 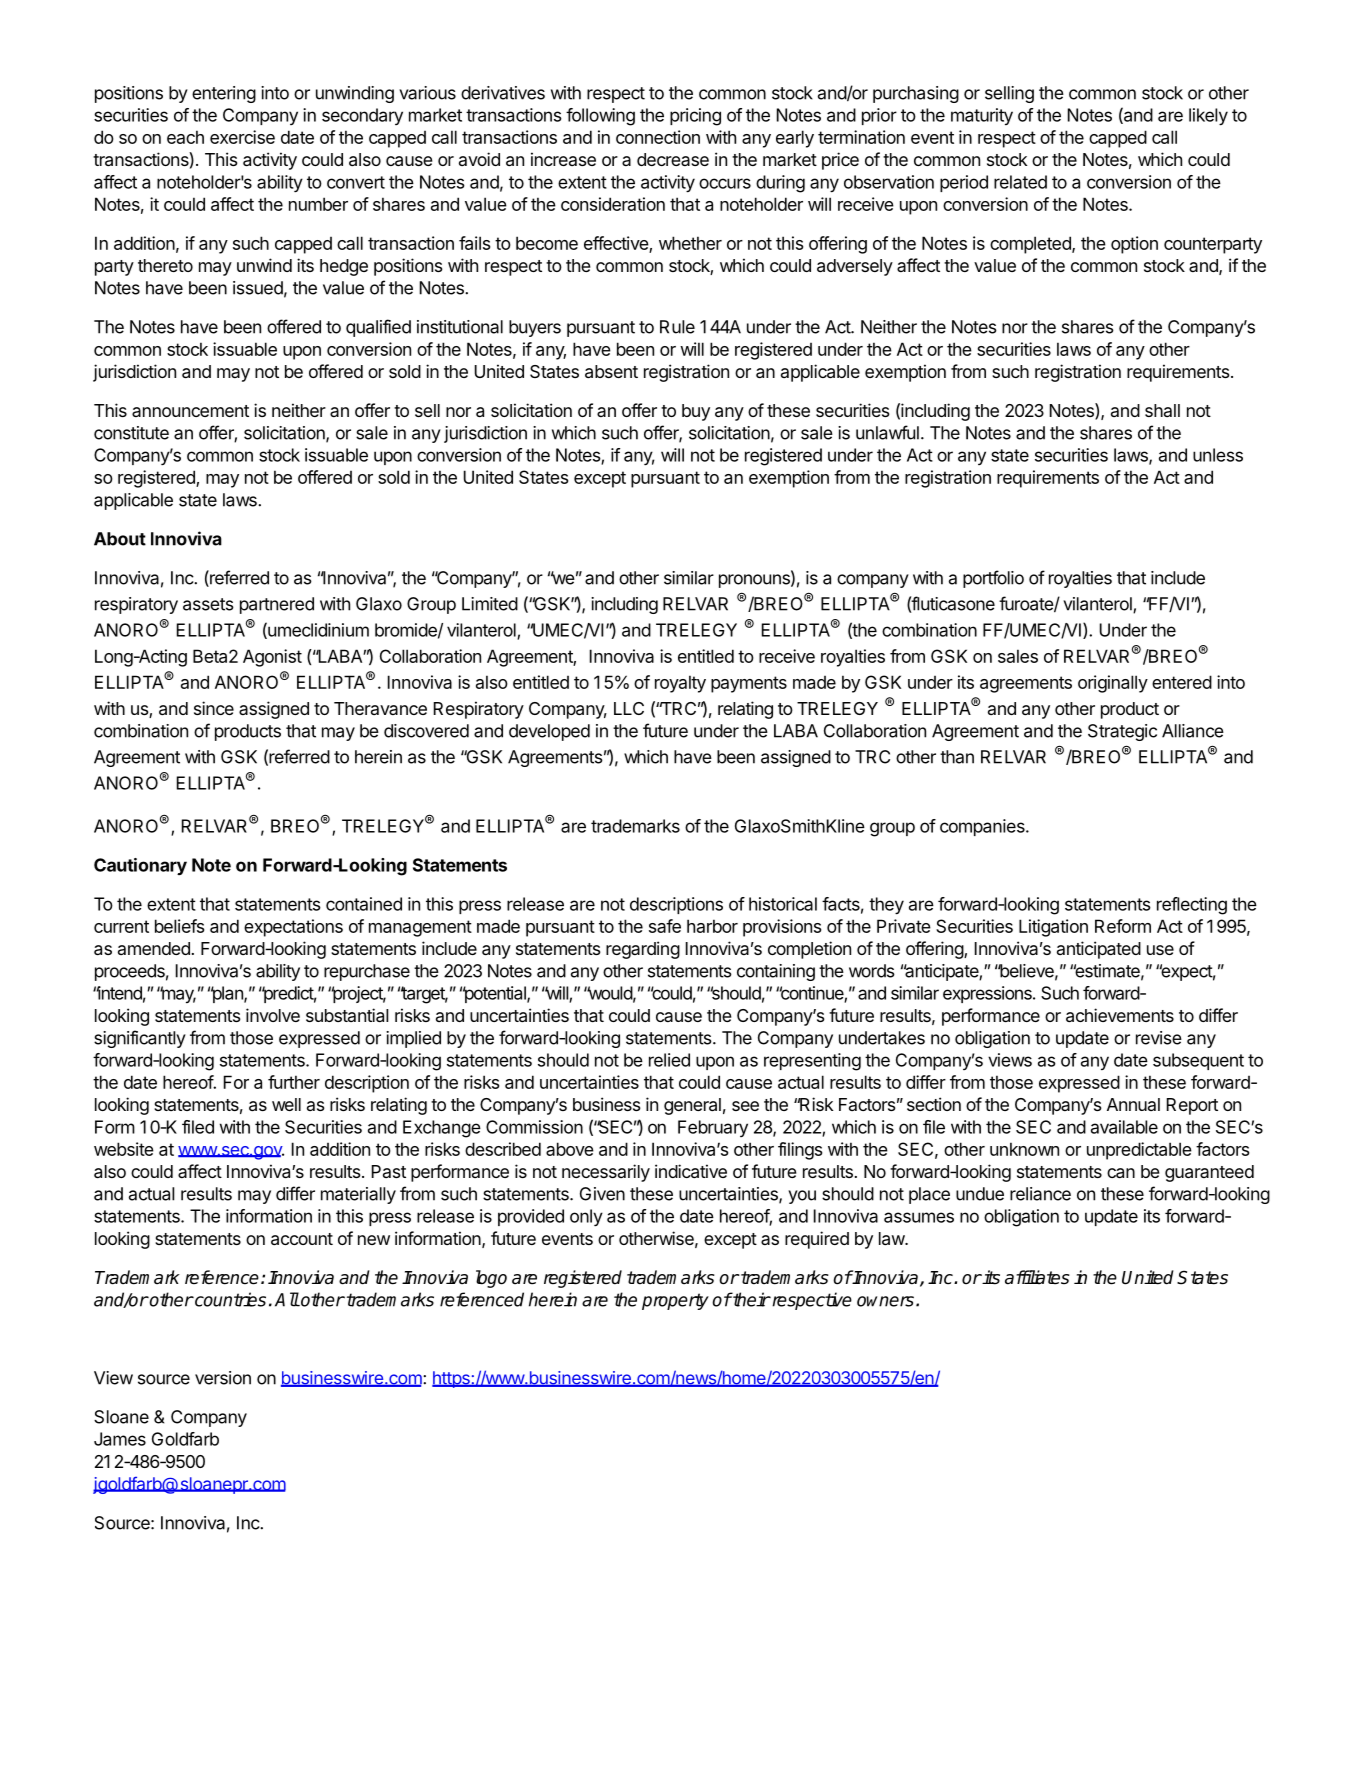 What do you see at coordinates (1020, 182) in the screenshot?
I see `related` at bounding box center [1020, 182].
